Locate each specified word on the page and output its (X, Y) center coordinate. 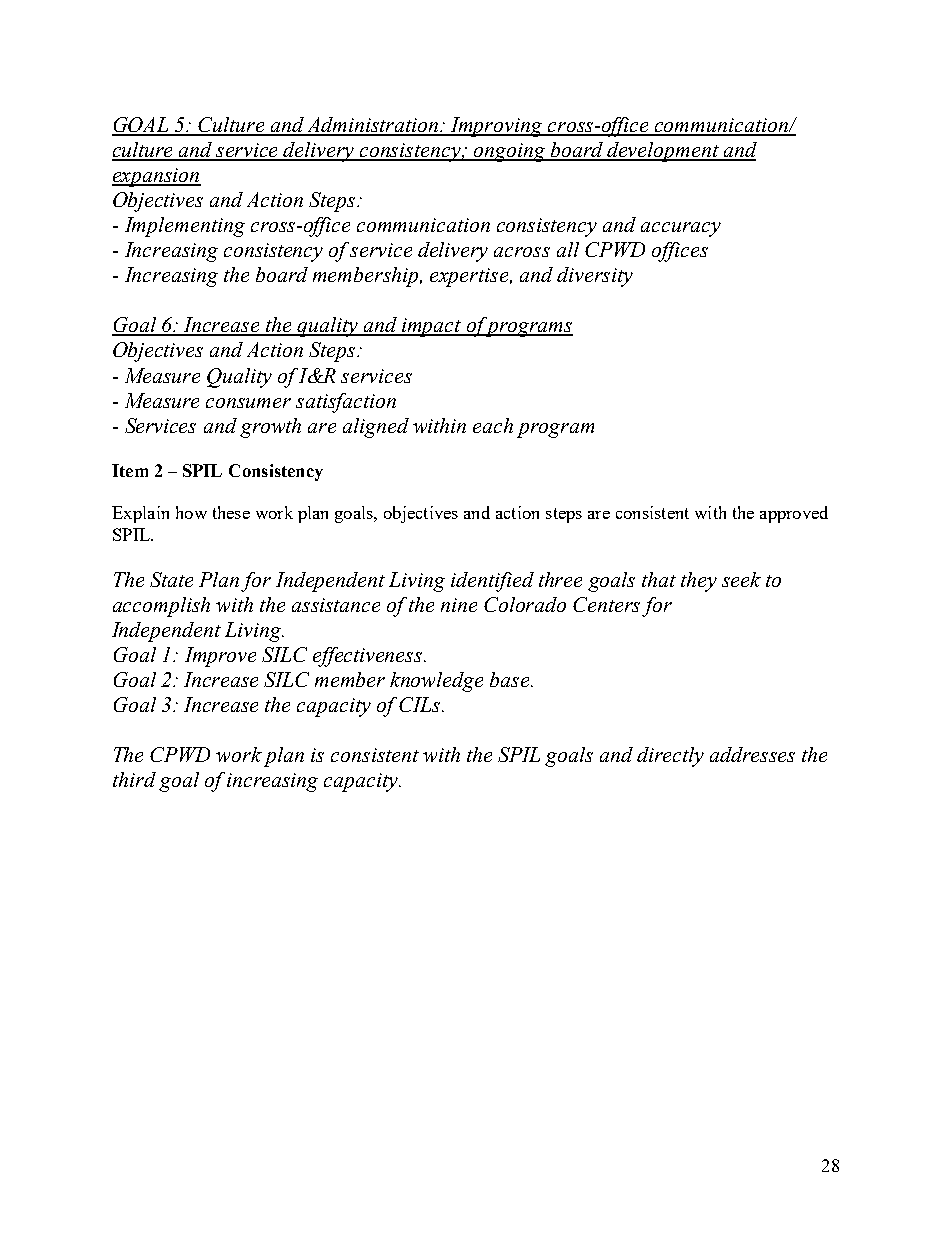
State (171, 579)
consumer (248, 403)
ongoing (509, 152)
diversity (595, 277)
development (663, 152)
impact (431, 327)
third (134, 779)
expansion (156, 177)
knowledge (436, 682)
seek (741, 579)
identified (492, 582)
